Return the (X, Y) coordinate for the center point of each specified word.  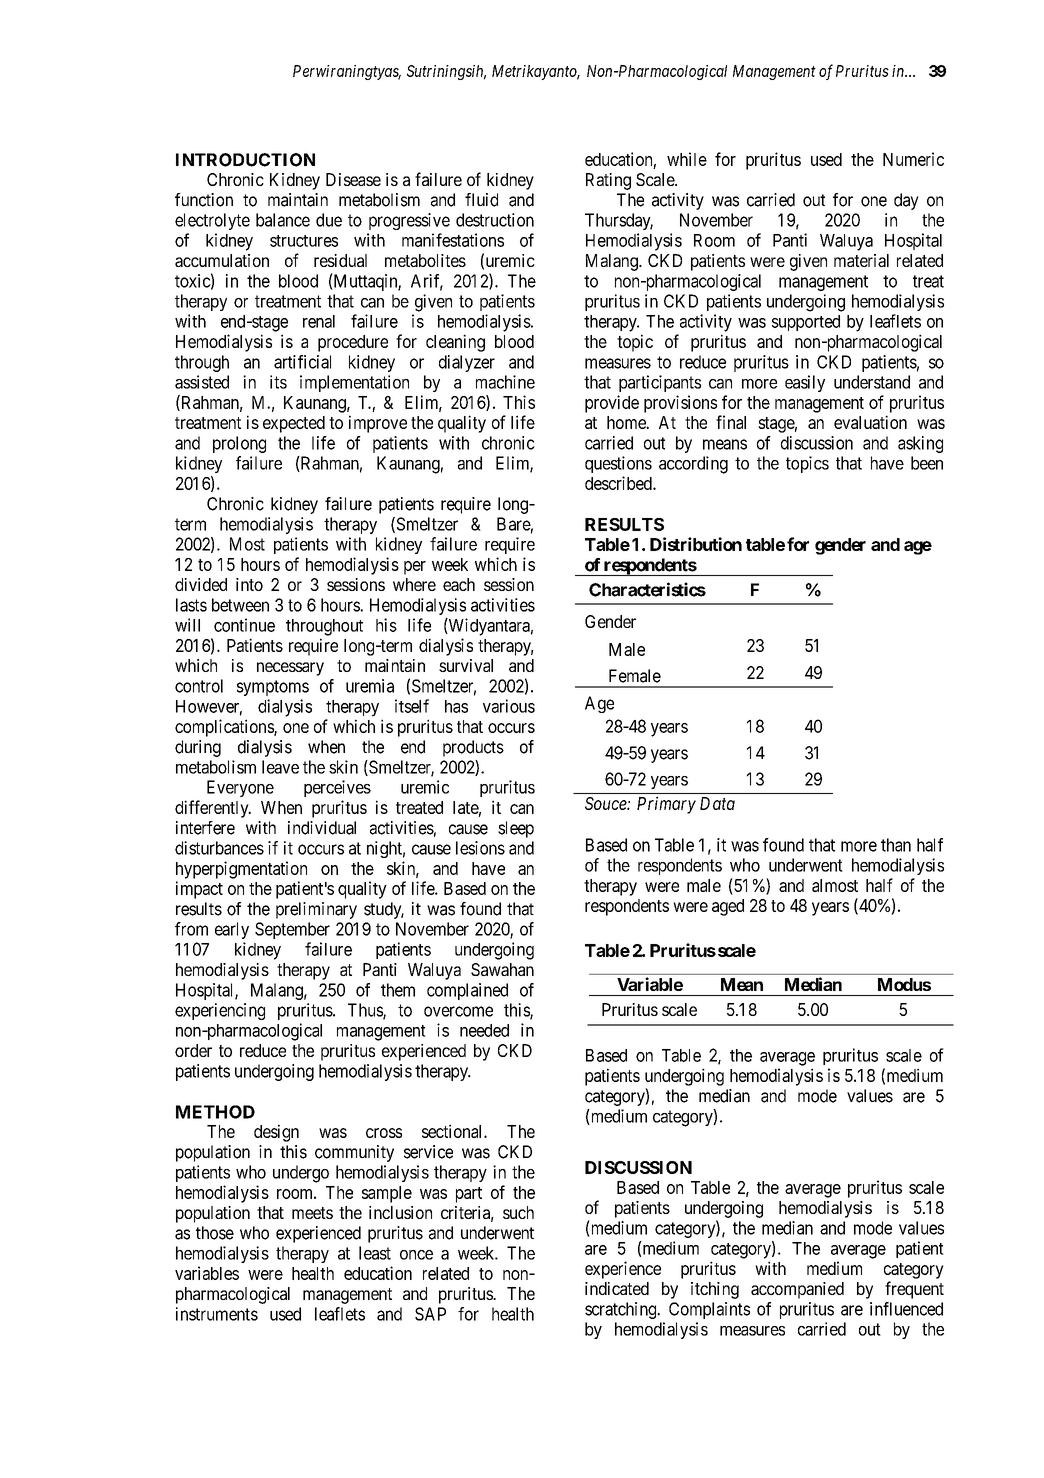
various (509, 706)
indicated (617, 1288)
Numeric (913, 159)
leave (280, 767)
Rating (608, 181)
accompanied (797, 1290)
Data (717, 803)
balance (283, 220)
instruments (217, 1314)
